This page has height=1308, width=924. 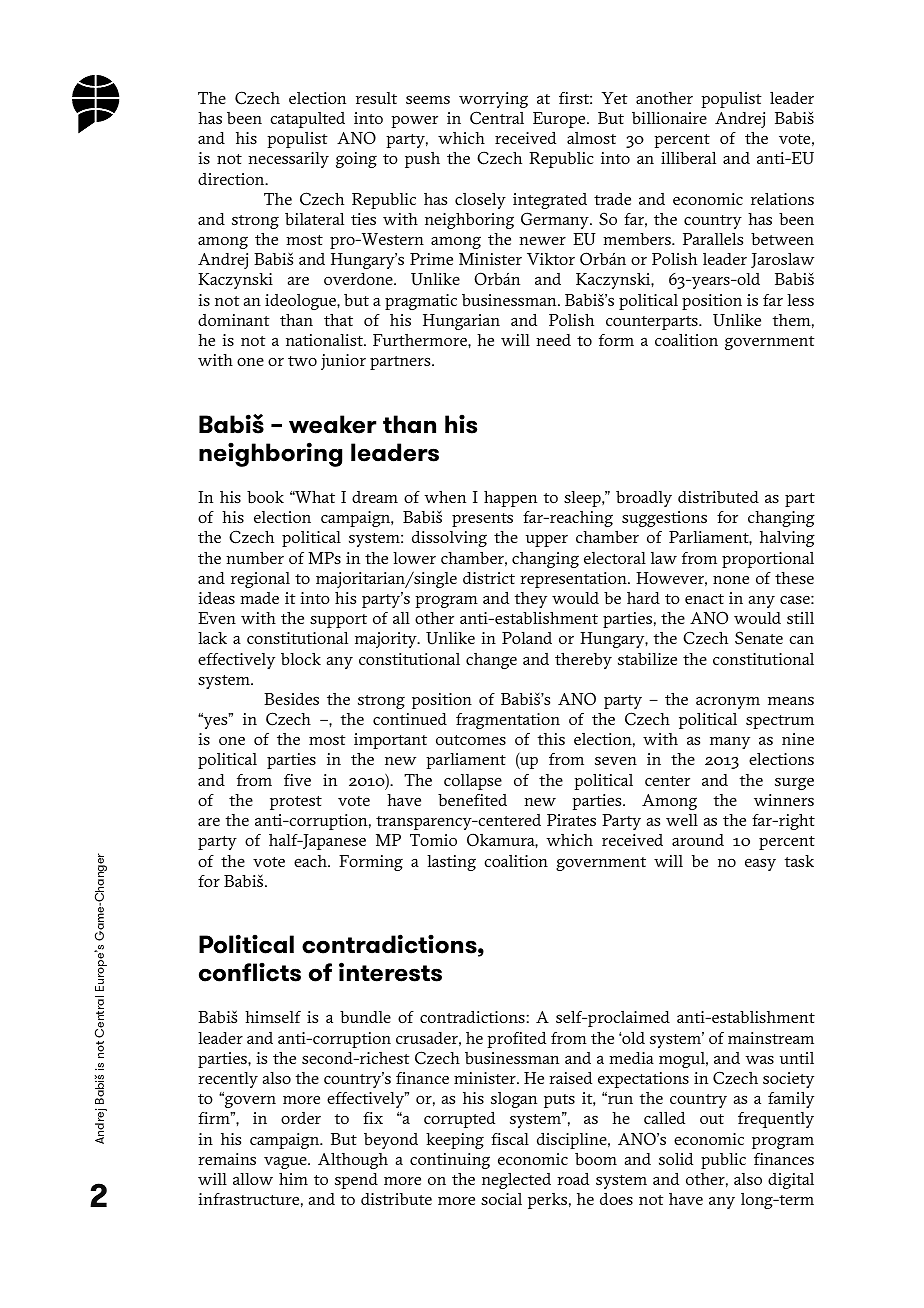 I want to click on need, so click(x=553, y=340).
